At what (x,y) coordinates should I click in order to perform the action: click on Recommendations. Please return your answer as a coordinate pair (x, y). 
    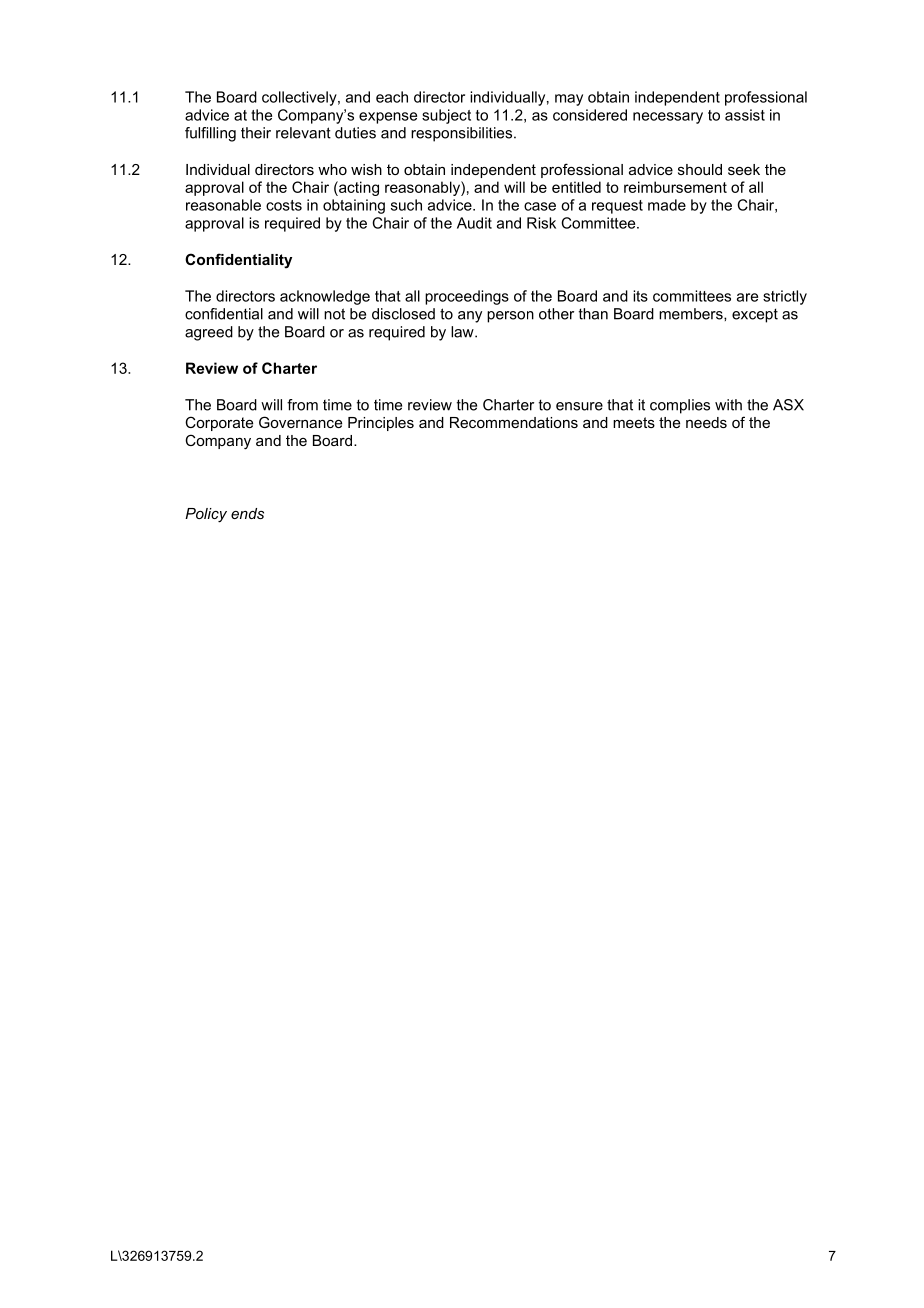
    Looking at the image, I should click on (514, 422).
